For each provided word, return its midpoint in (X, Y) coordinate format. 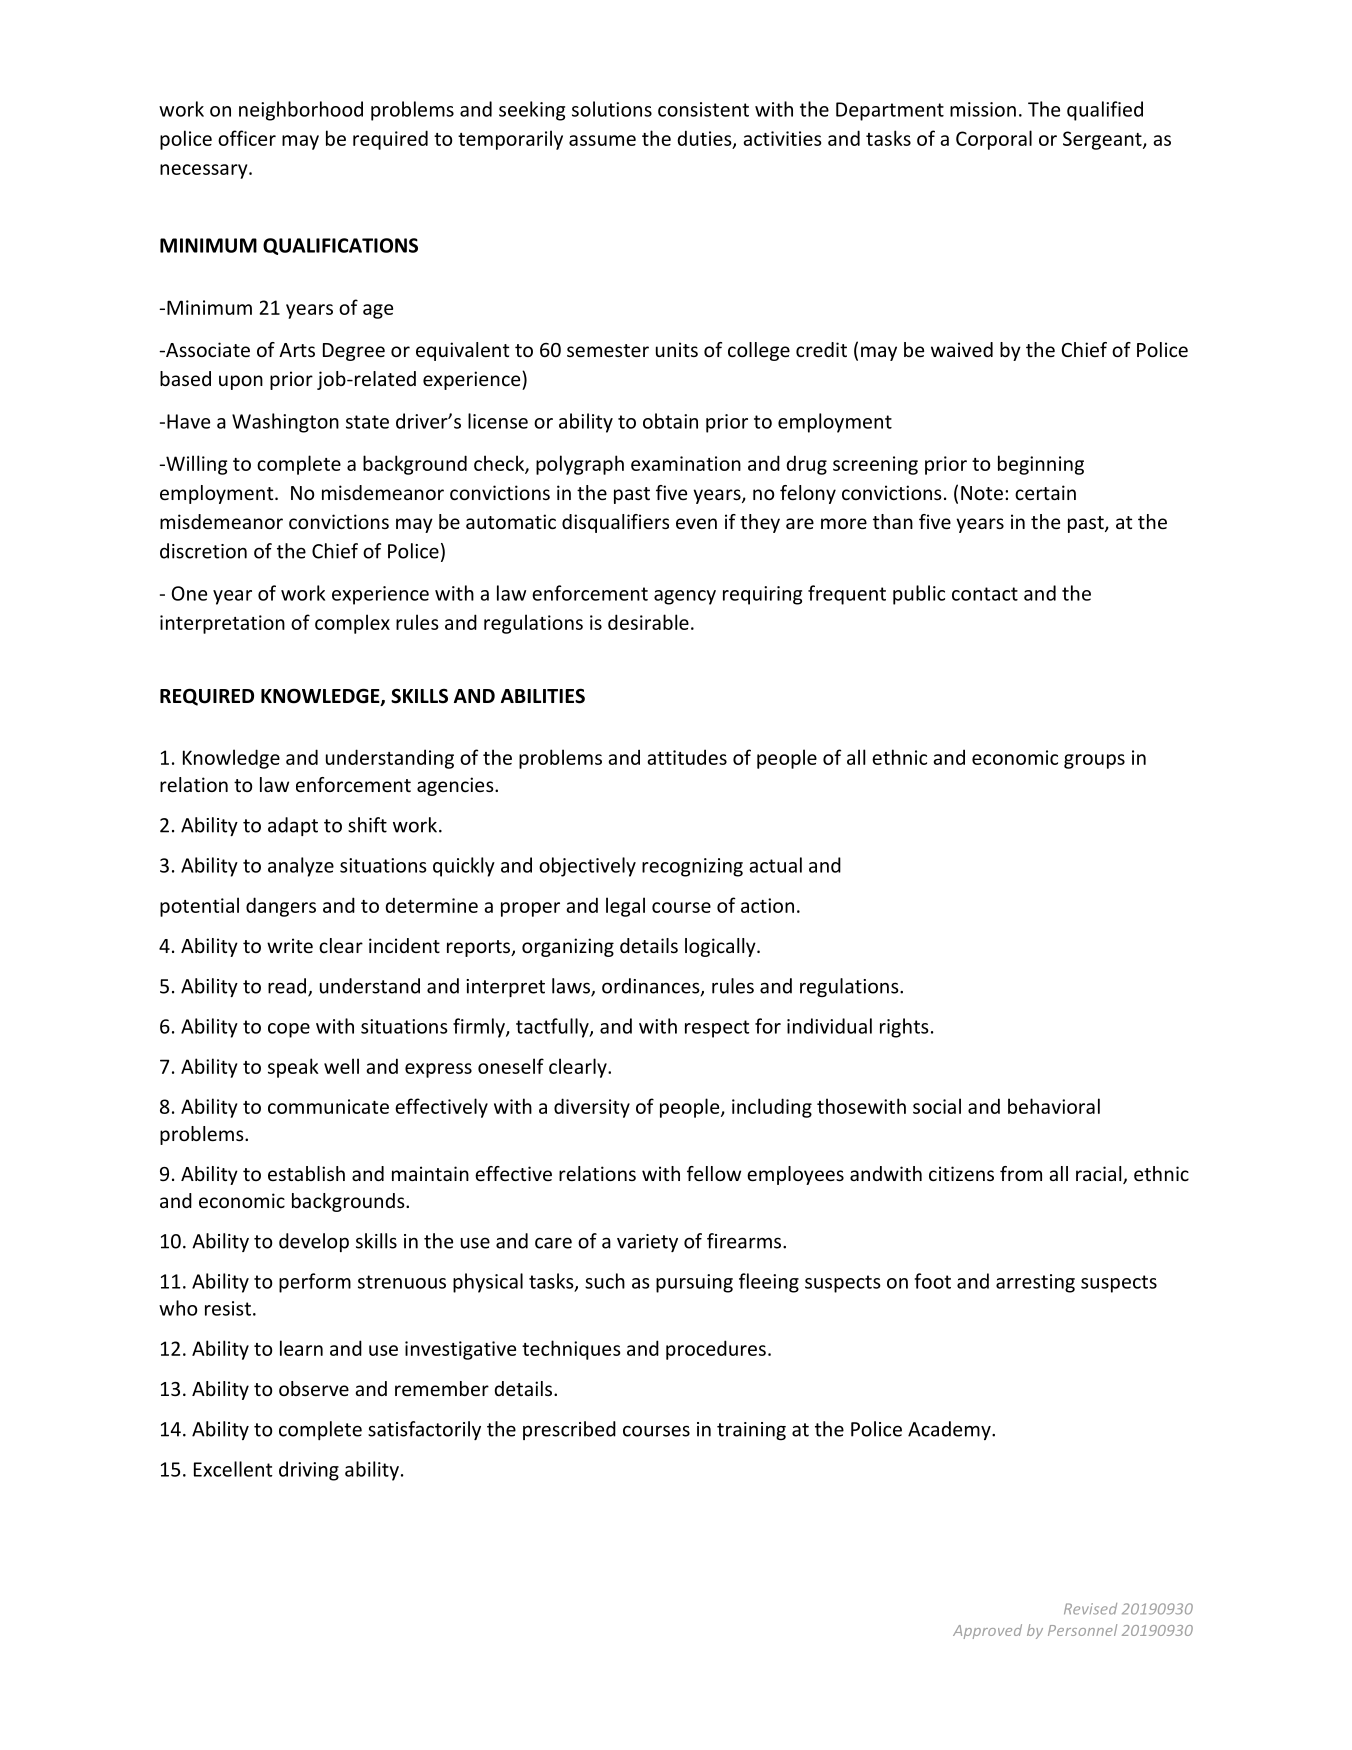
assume (602, 140)
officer (247, 138)
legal (625, 907)
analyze (301, 867)
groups (1094, 761)
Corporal (994, 140)
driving (309, 1471)
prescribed (569, 1430)
